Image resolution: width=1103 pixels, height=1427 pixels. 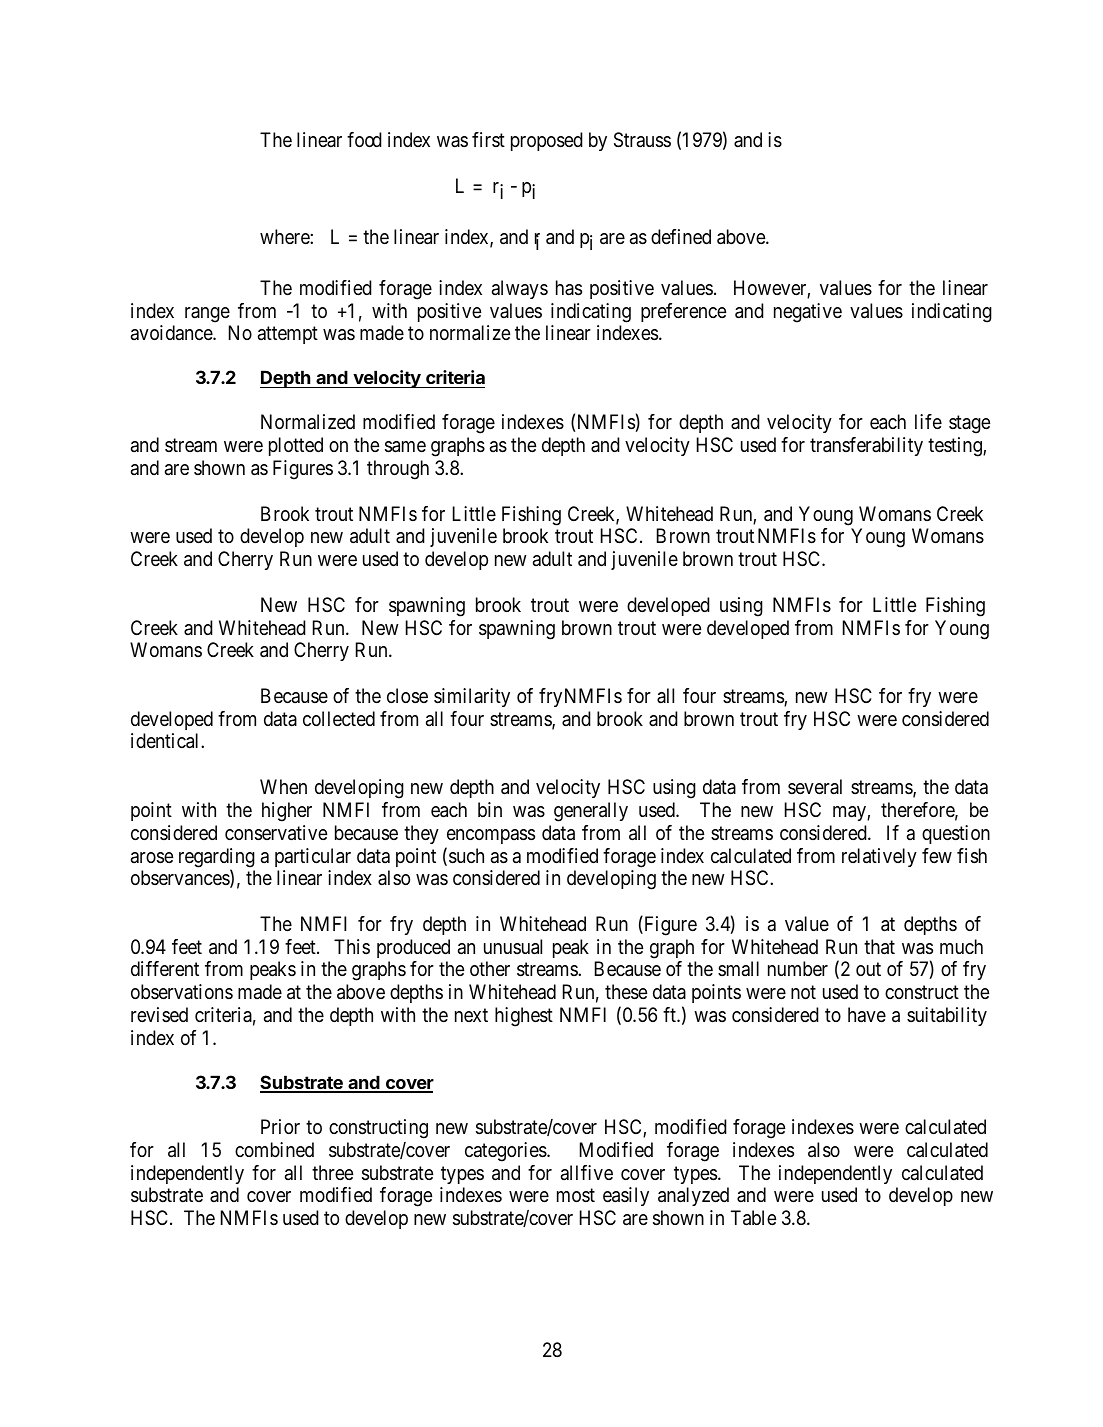 What do you see at coordinates (866, 446) in the screenshot?
I see `transferability` at bounding box center [866, 446].
